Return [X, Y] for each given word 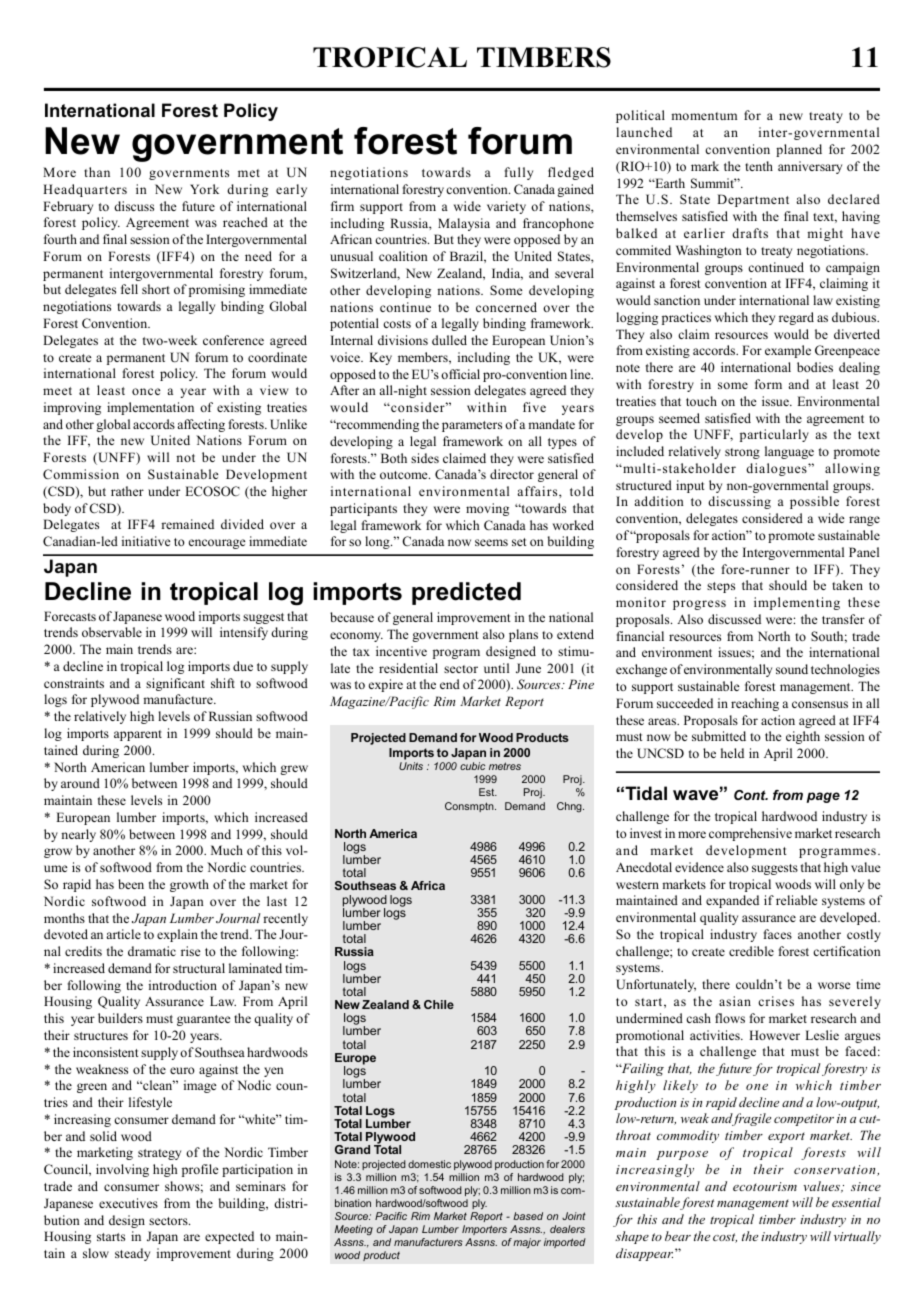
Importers [484, 1230]
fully [519, 173]
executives [128, 1203]
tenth [759, 166]
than [97, 172]
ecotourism [765, 1186]
